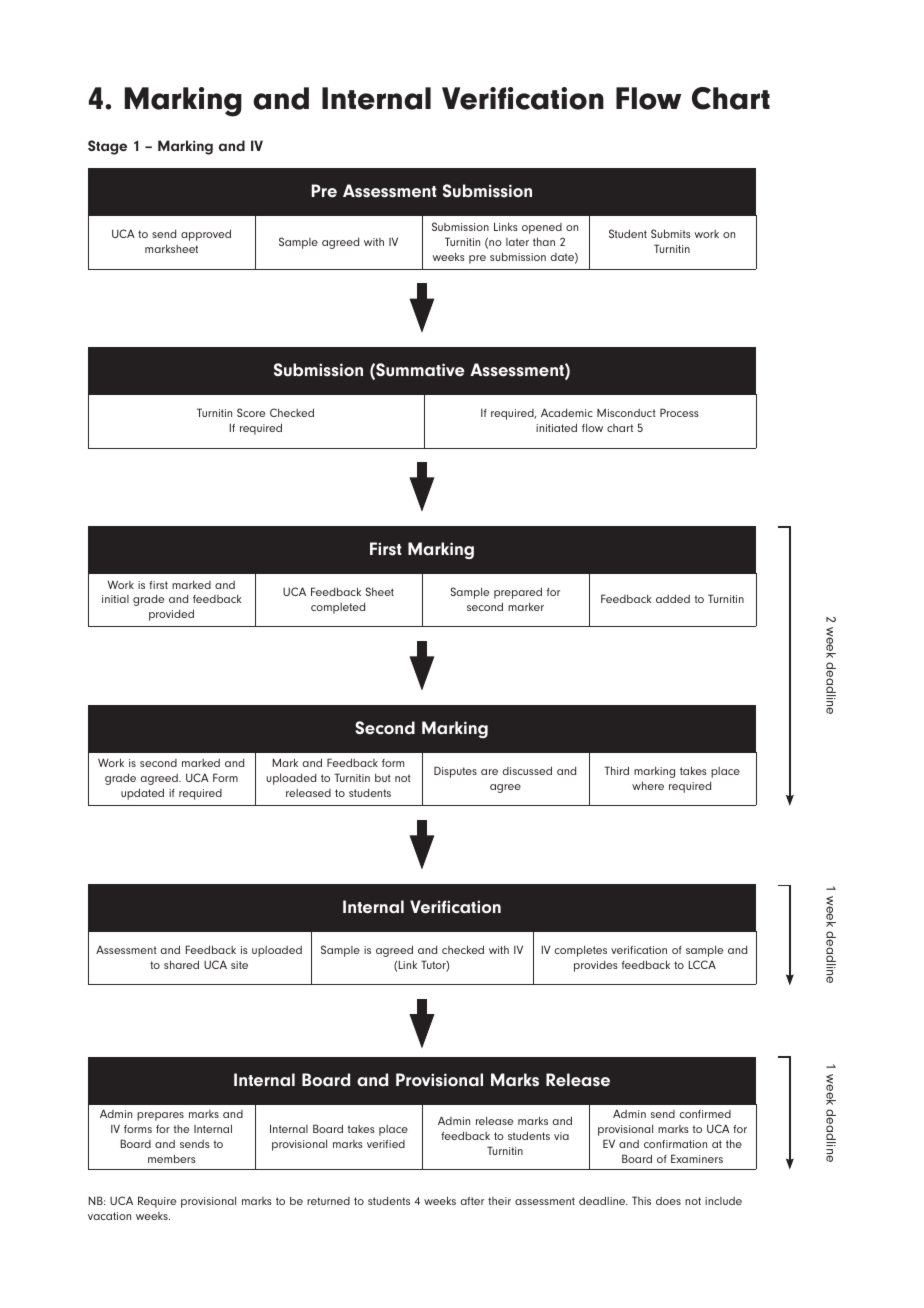 The width and height of the document is (924, 1308). I want to click on Misconduct, so click(626, 413).
